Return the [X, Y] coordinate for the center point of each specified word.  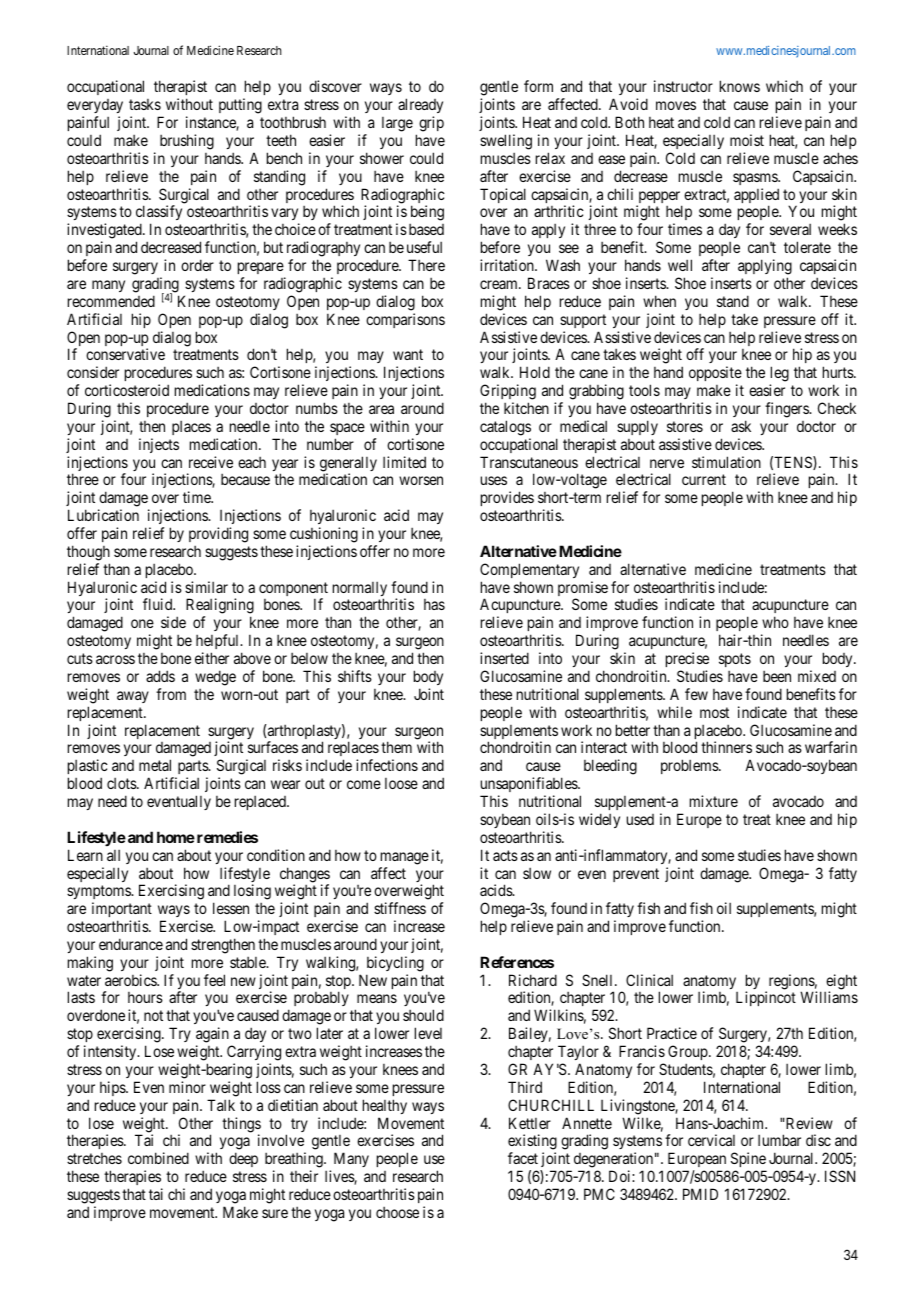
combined [158, 1158]
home [176, 837]
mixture [714, 801]
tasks [145, 104]
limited [404, 462]
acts [505, 855]
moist [747, 140]
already [420, 107]
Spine [748, 1161]
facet [523, 1158]
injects [159, 445]
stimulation [726, 462]
